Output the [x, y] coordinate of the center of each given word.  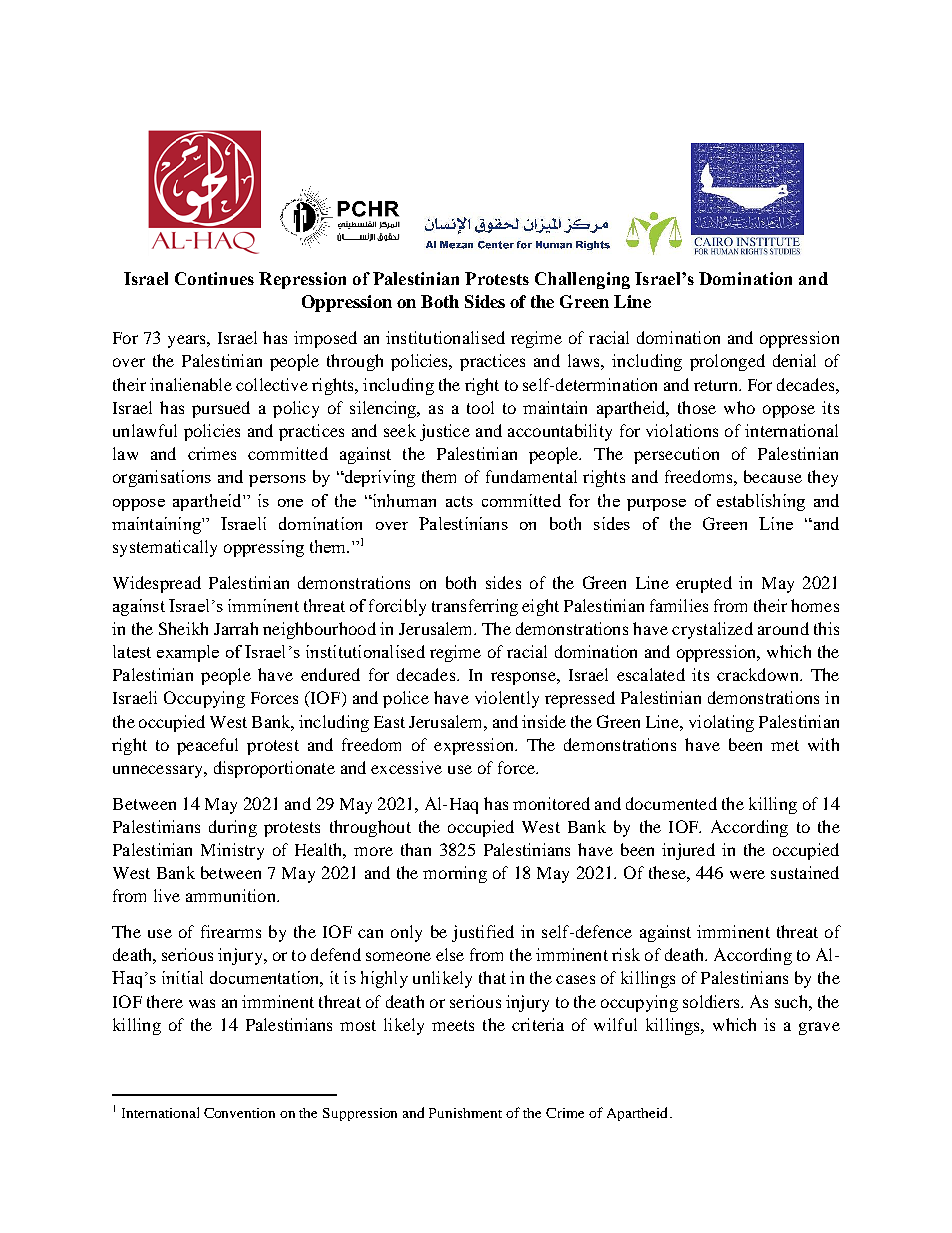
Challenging [582, 280]
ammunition [232, 895]
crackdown [759, 674]
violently [507, 699]
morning [455, 874]
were [747, 874]
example [188, 653]
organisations [162, 478]
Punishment [465, 1113]
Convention [239, 1113]
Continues [214, 278]
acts [459, 501]
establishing [761, 502]
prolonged [727, 362]
